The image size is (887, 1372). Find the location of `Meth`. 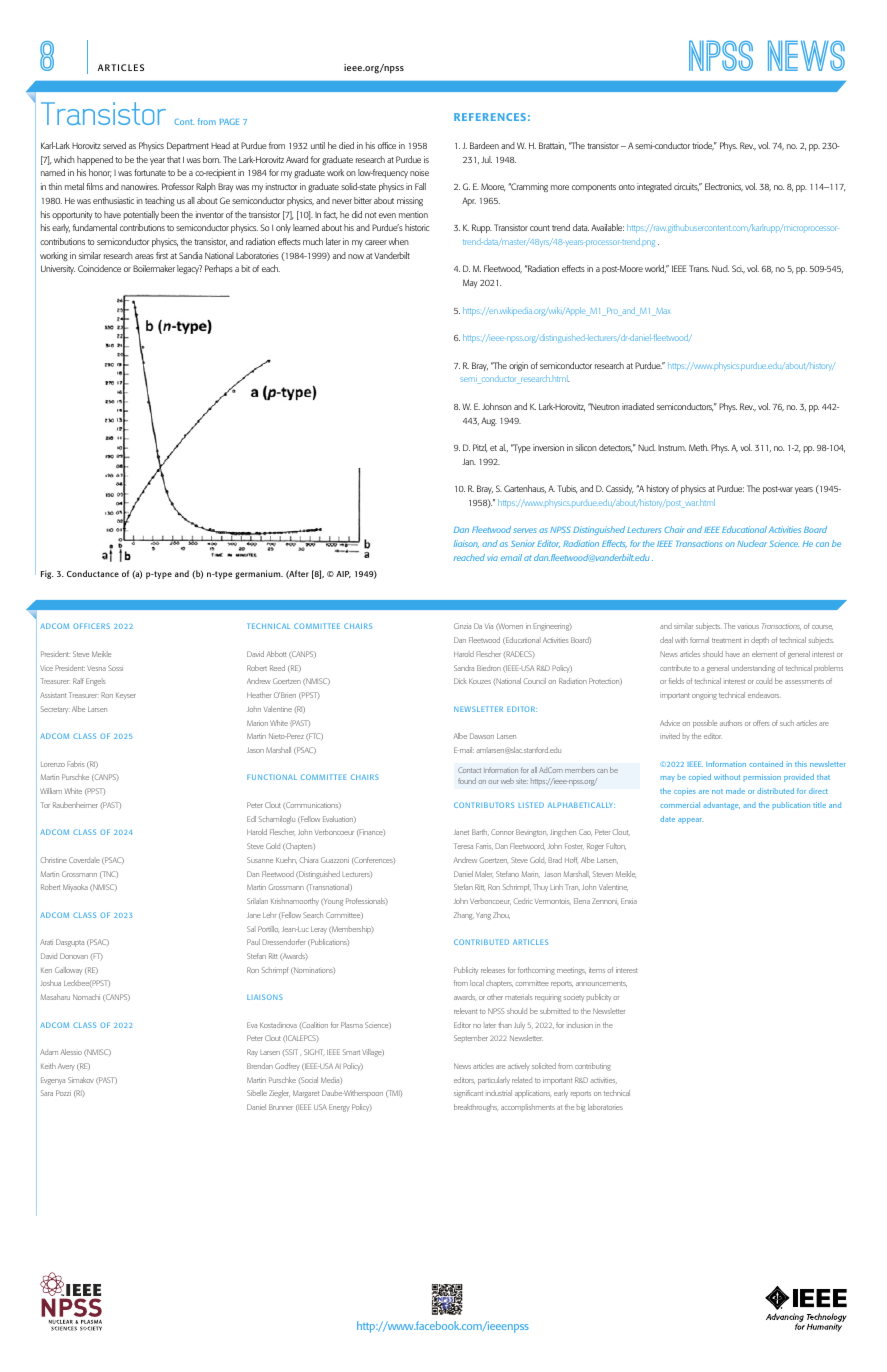

Meth is located at coordinates (699, 447).
